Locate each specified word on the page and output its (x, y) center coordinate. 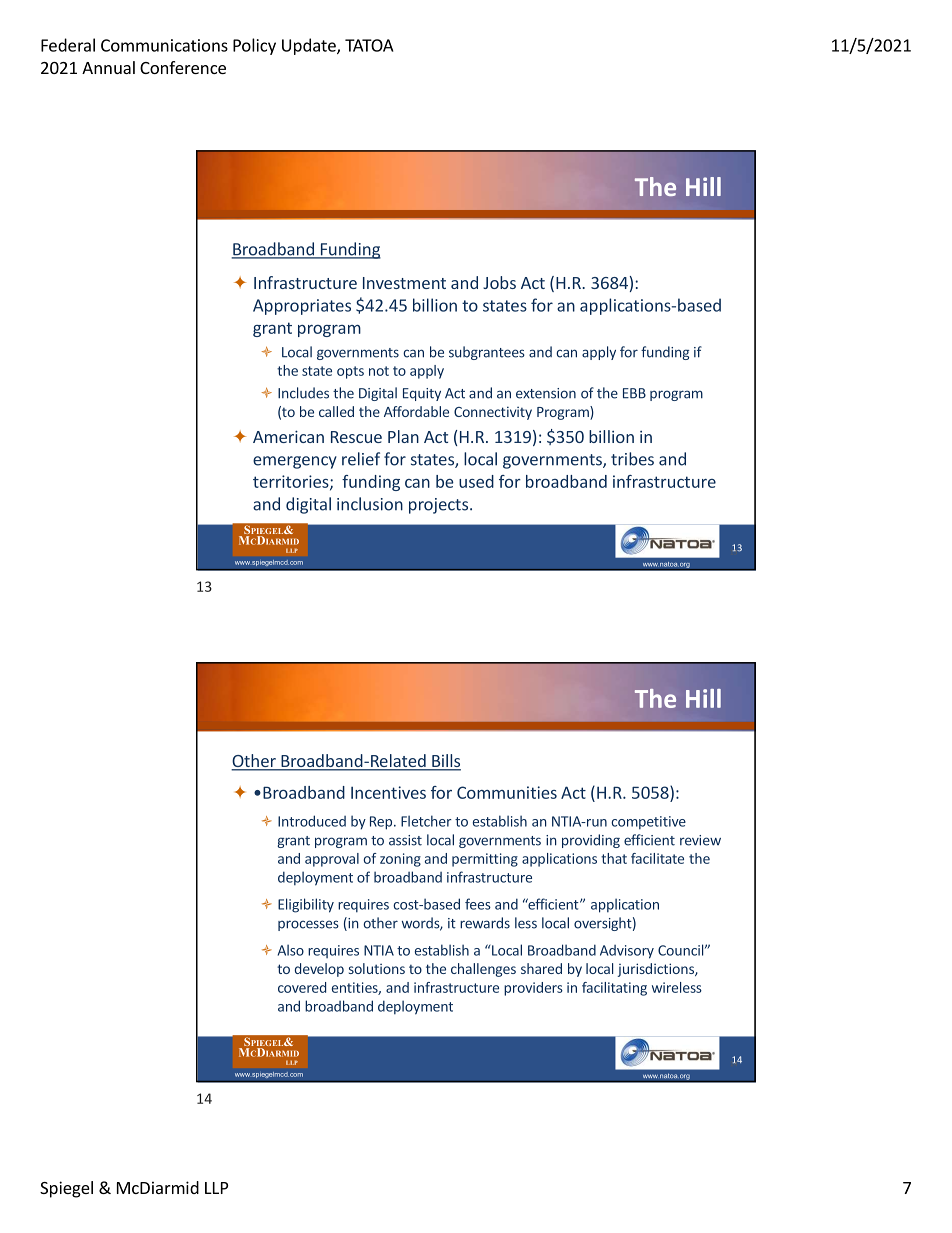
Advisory (627, 952)
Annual (108, 67)
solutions (377, 968)
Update (310, 46)
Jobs (499, 282)
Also (291, 950)
